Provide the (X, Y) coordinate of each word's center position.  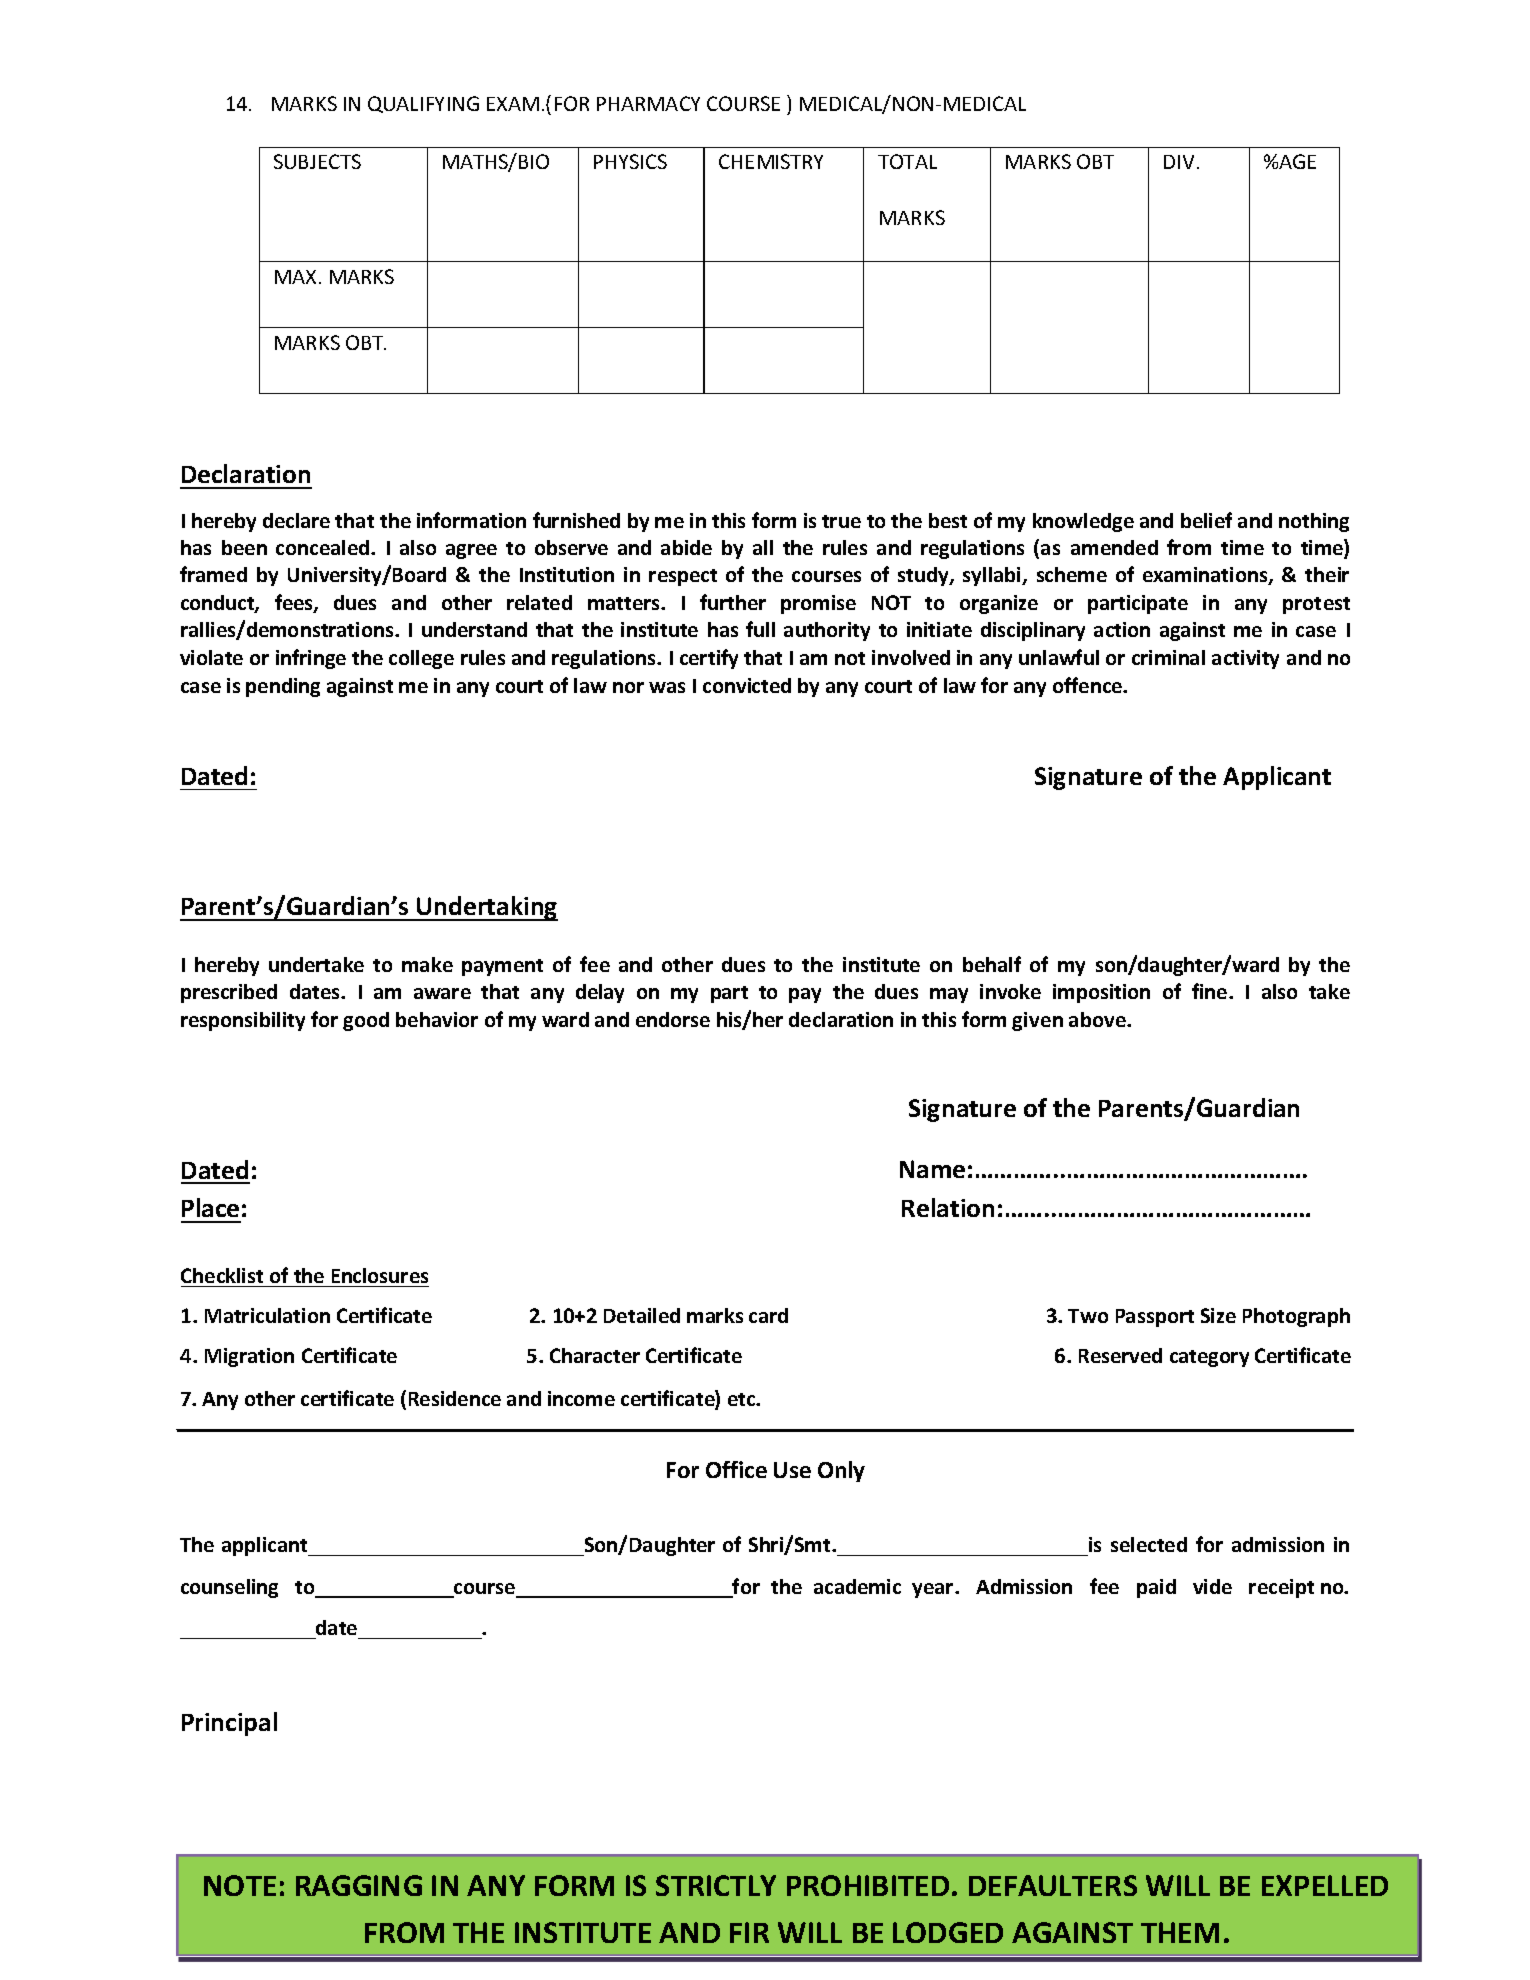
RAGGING (359, 1885)
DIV (1179, 162)
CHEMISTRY (771, 161)
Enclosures (380, 1275)
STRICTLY (716, 1885)
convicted (747, 685)
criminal (1168, 657)
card (768, 1315)
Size (1218, 1315)
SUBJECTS (317, 161)
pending (283, 687)
